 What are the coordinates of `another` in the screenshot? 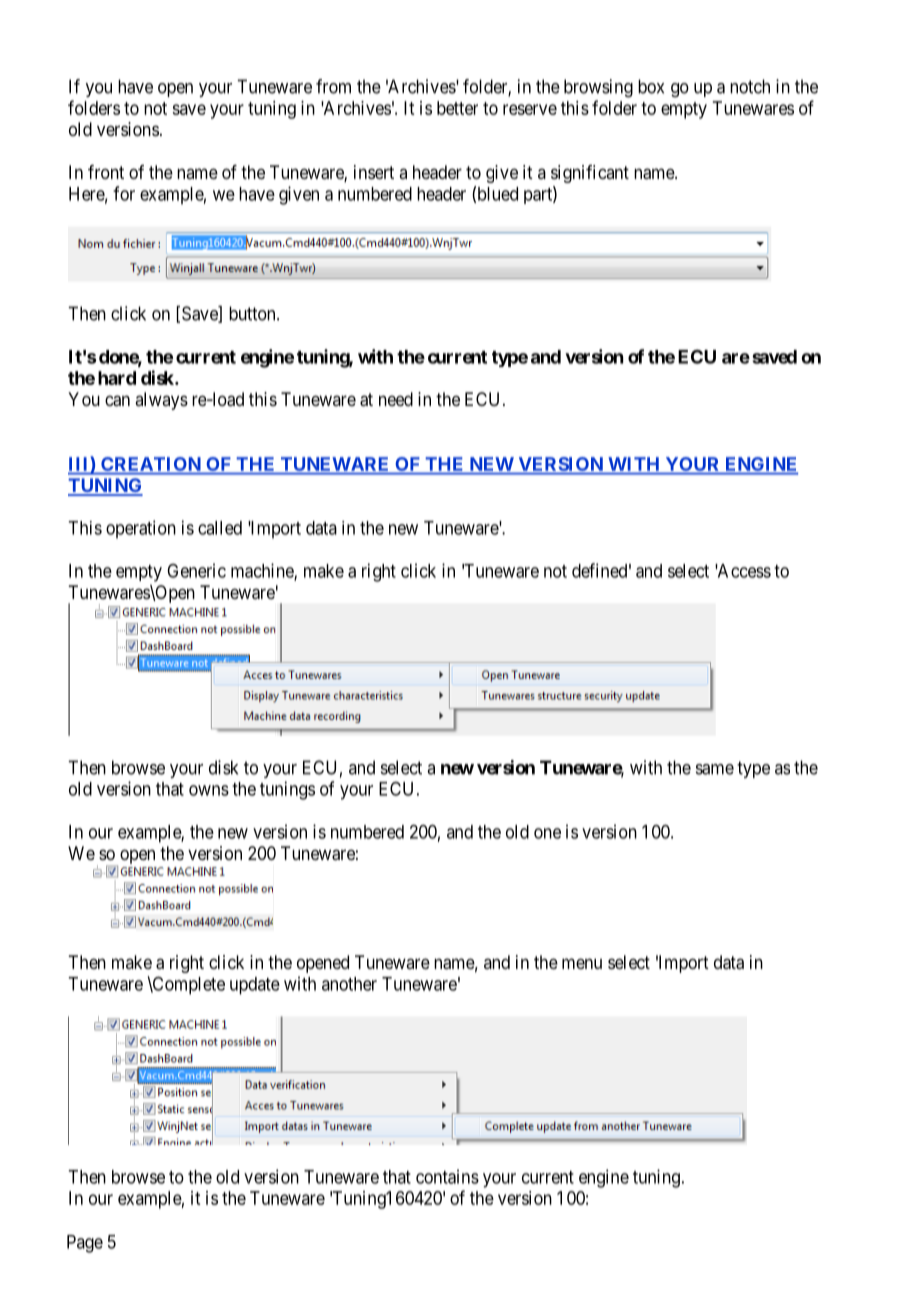 It's located at (349, 984).
